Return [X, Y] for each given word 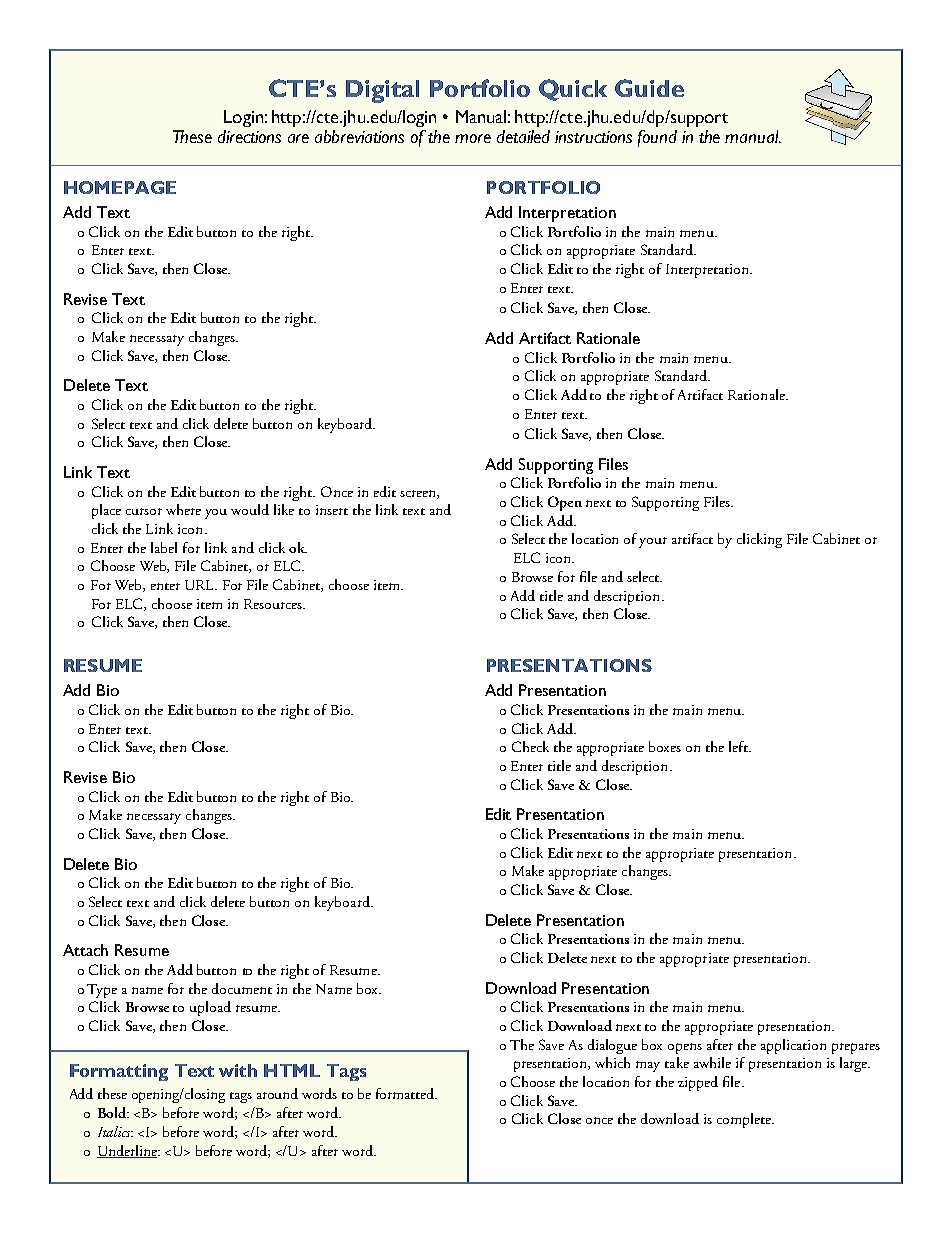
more [473, 138]
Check [530, 746]
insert [332, 510]
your [653, 542]
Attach [85, 950]
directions [249, 136]
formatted [406, 1093]
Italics [115, 1131]
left [739, 746]
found [657, 138]
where [183, 509]
